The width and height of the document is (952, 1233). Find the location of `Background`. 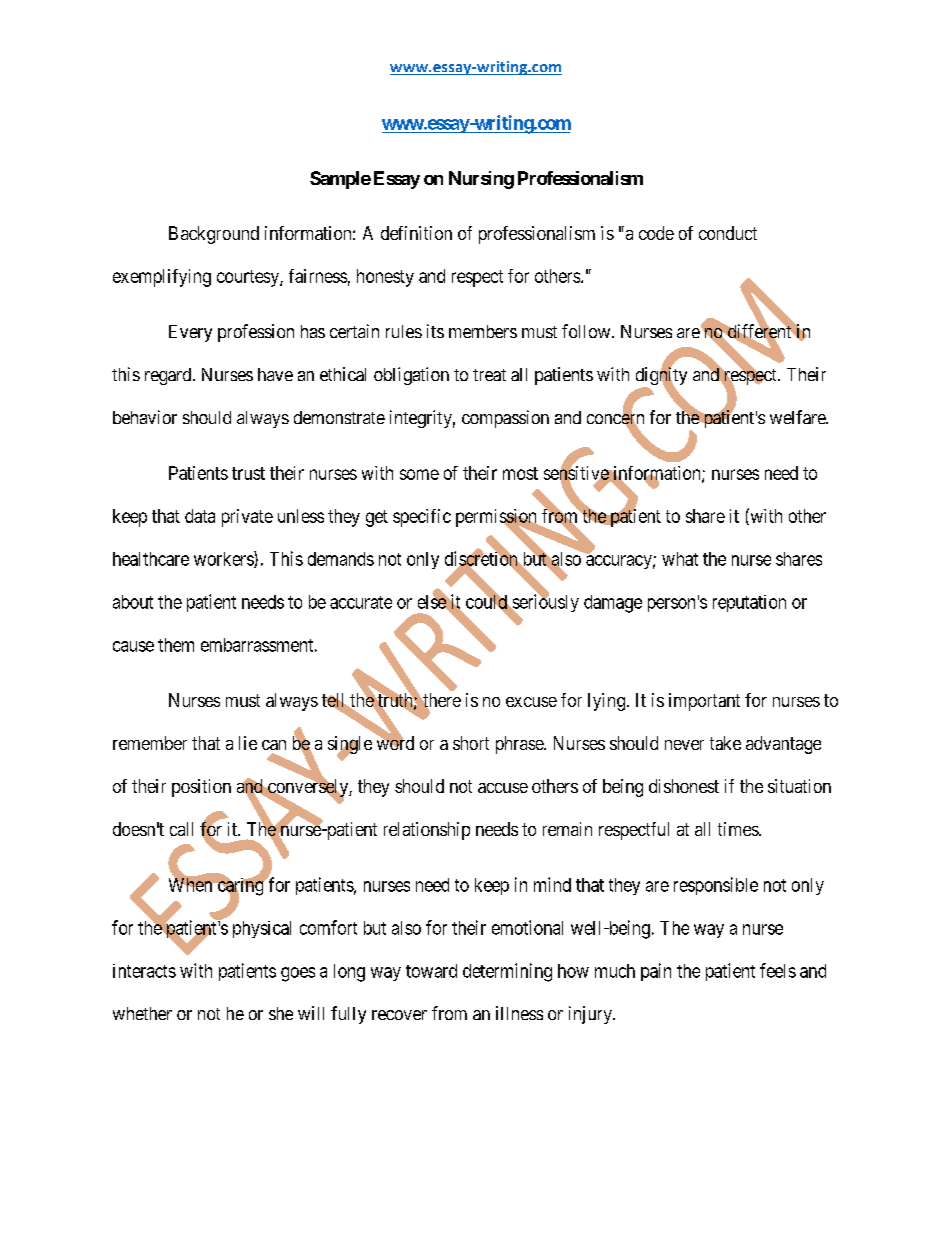

Background is located at coordinates (214, 235).
